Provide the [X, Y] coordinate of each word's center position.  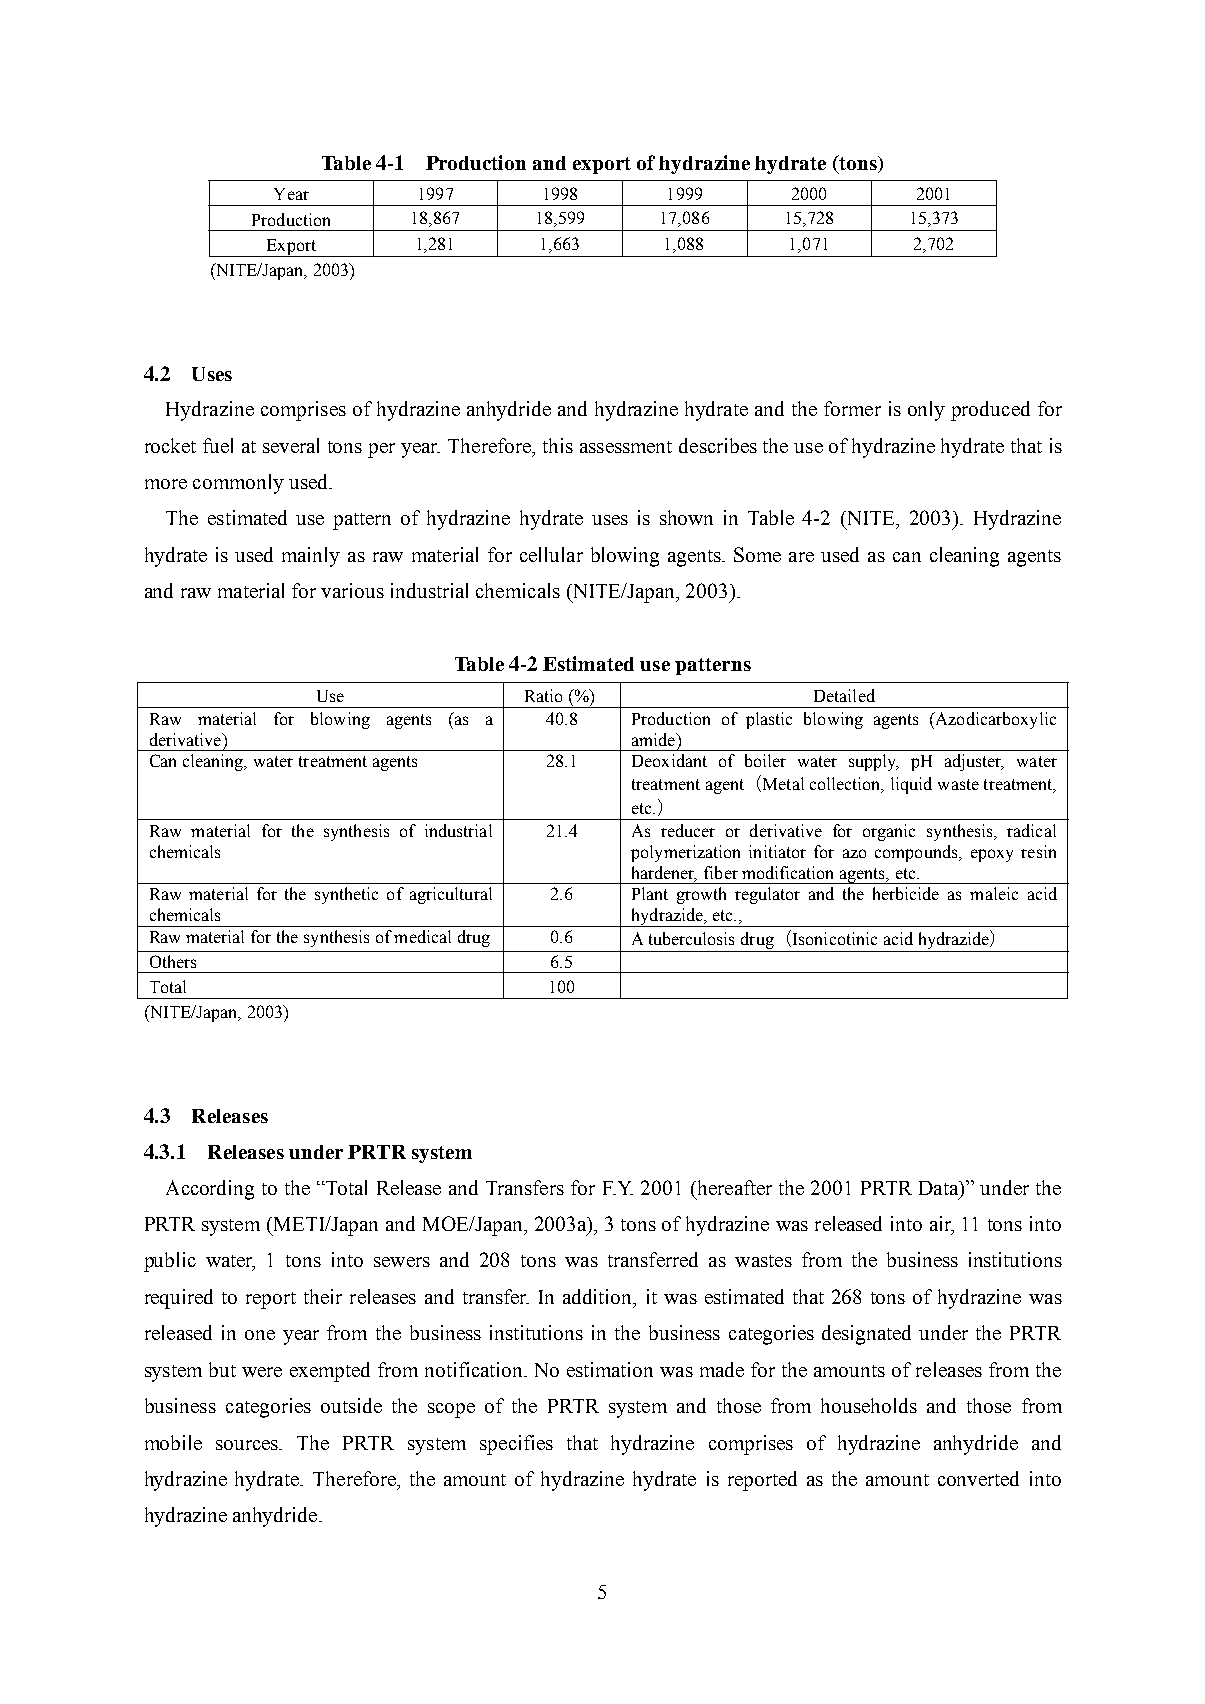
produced [990, 411]
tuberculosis [691, 938]
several [291, 445]
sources [248, 1445]
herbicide [906, 893]
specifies [516, 1445]
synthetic [346, 895]
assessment [626, 447]
